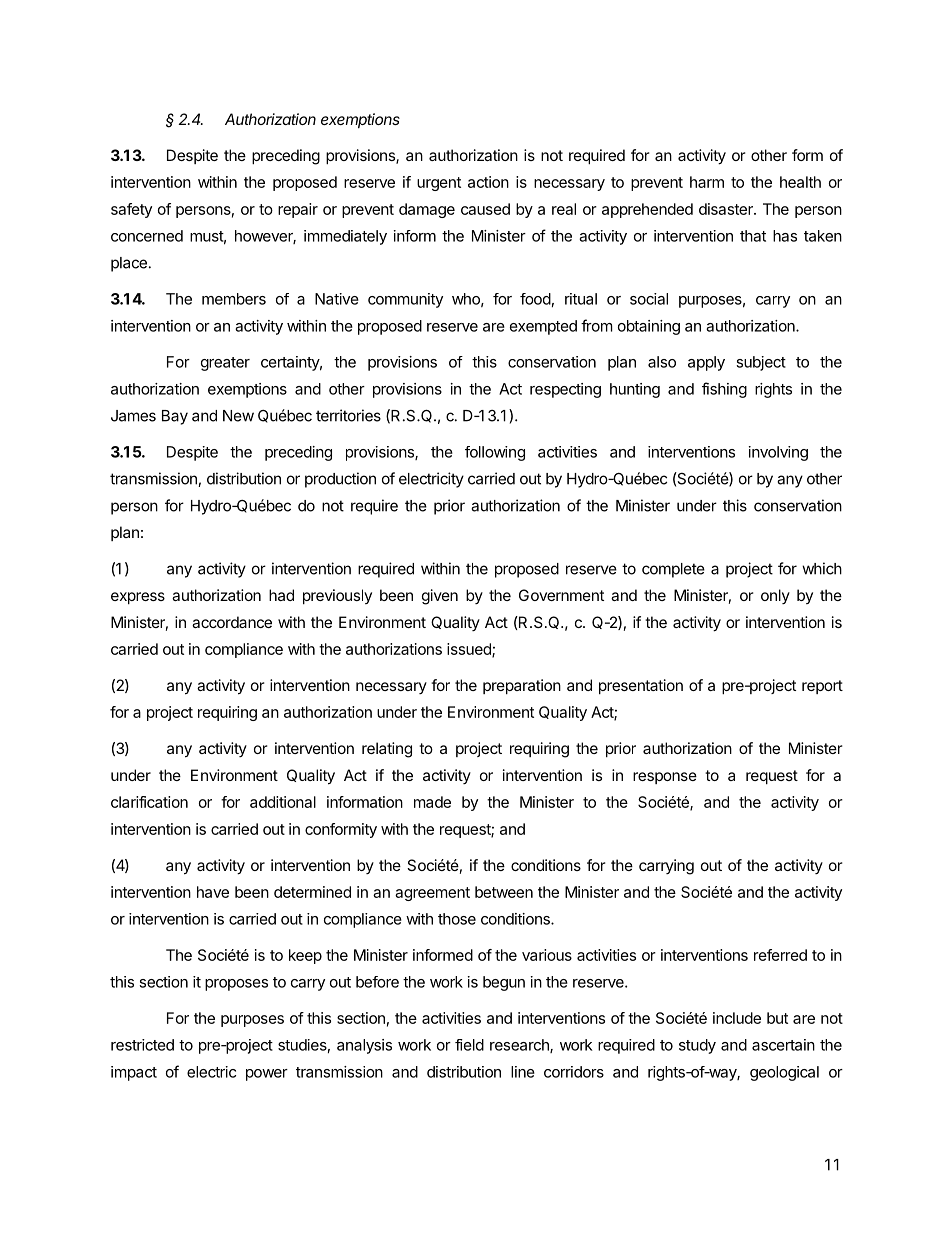 The height and width of the screenshot is (1233, 952). What do you see at coordinates (267, 1075) in the screenshot?
I see `power` at bounding box center [267, 1075].
